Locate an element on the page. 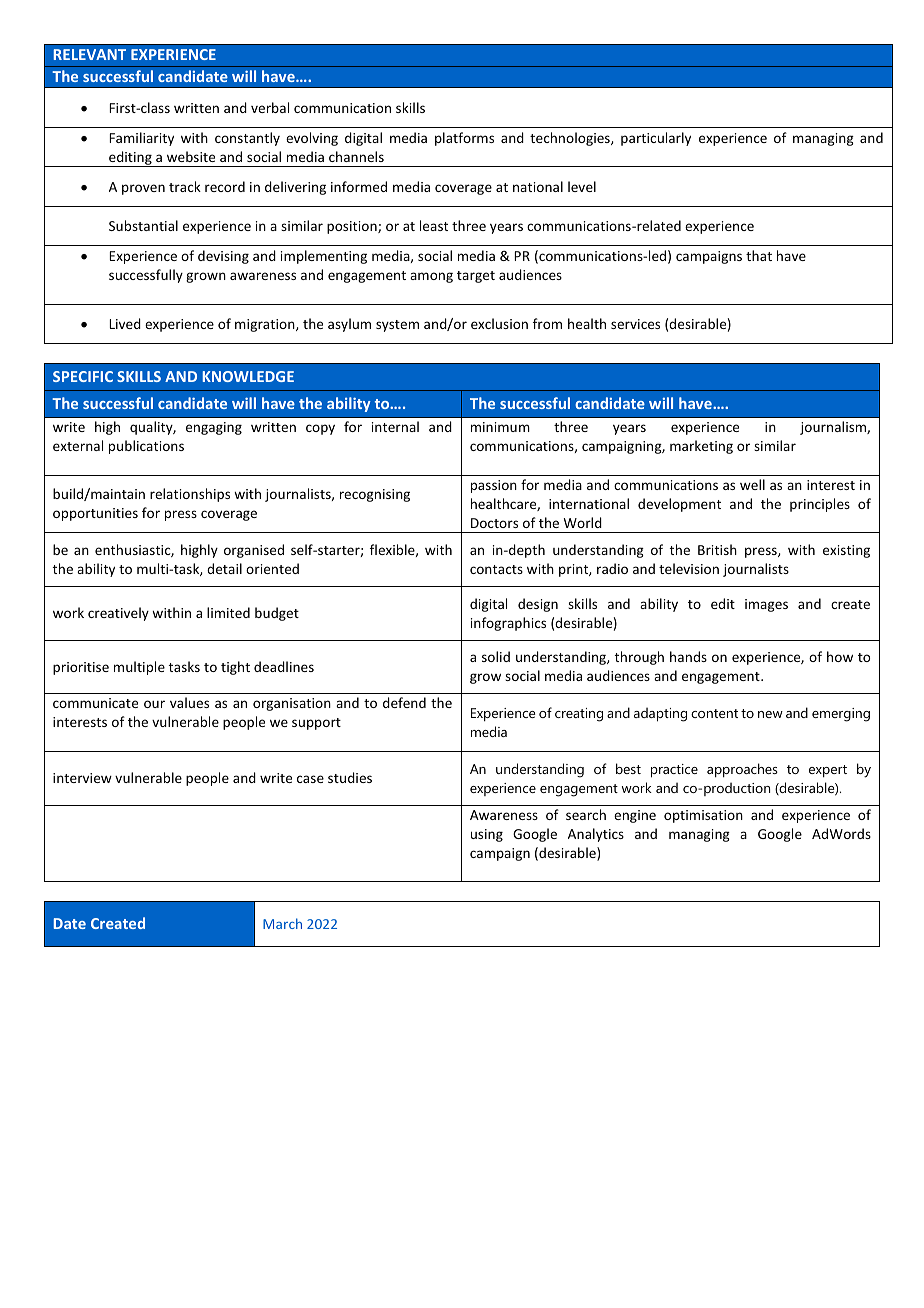 This page has height=1308, width=924. platforms is located at coordinates (464, 139).
